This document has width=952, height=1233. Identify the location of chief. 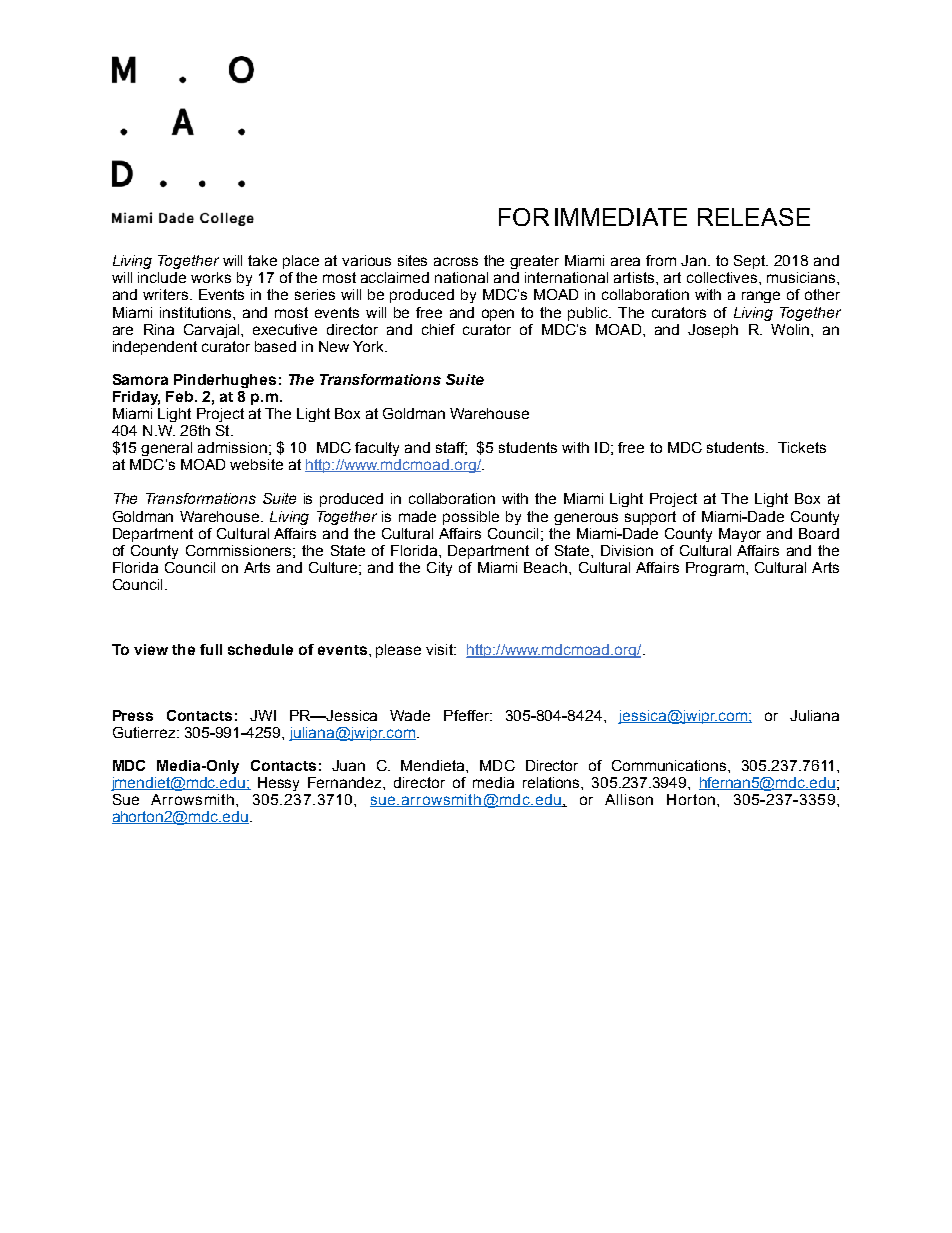
(438, 329).
